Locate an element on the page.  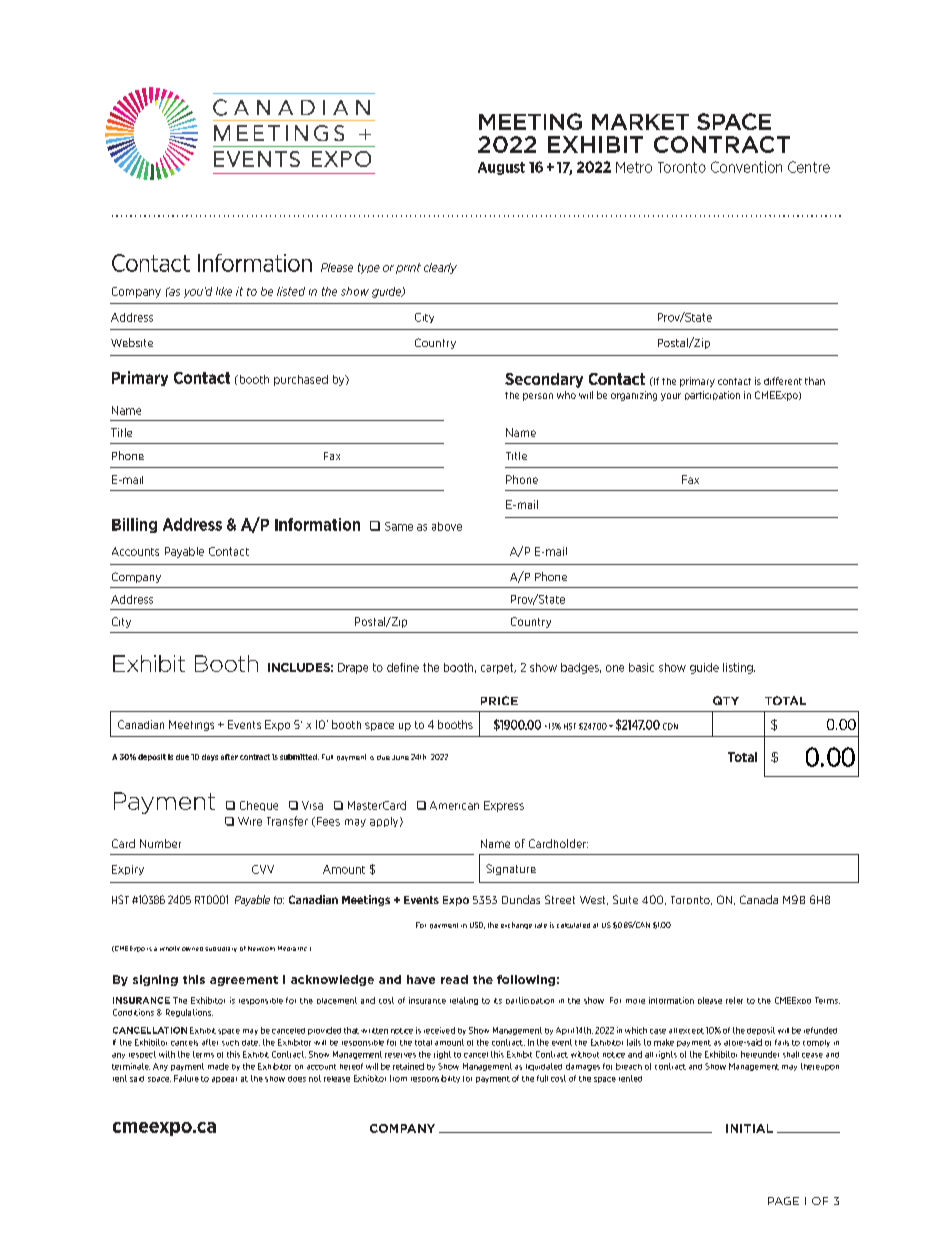
INITIAL is located at coordinates (749, 1128).
